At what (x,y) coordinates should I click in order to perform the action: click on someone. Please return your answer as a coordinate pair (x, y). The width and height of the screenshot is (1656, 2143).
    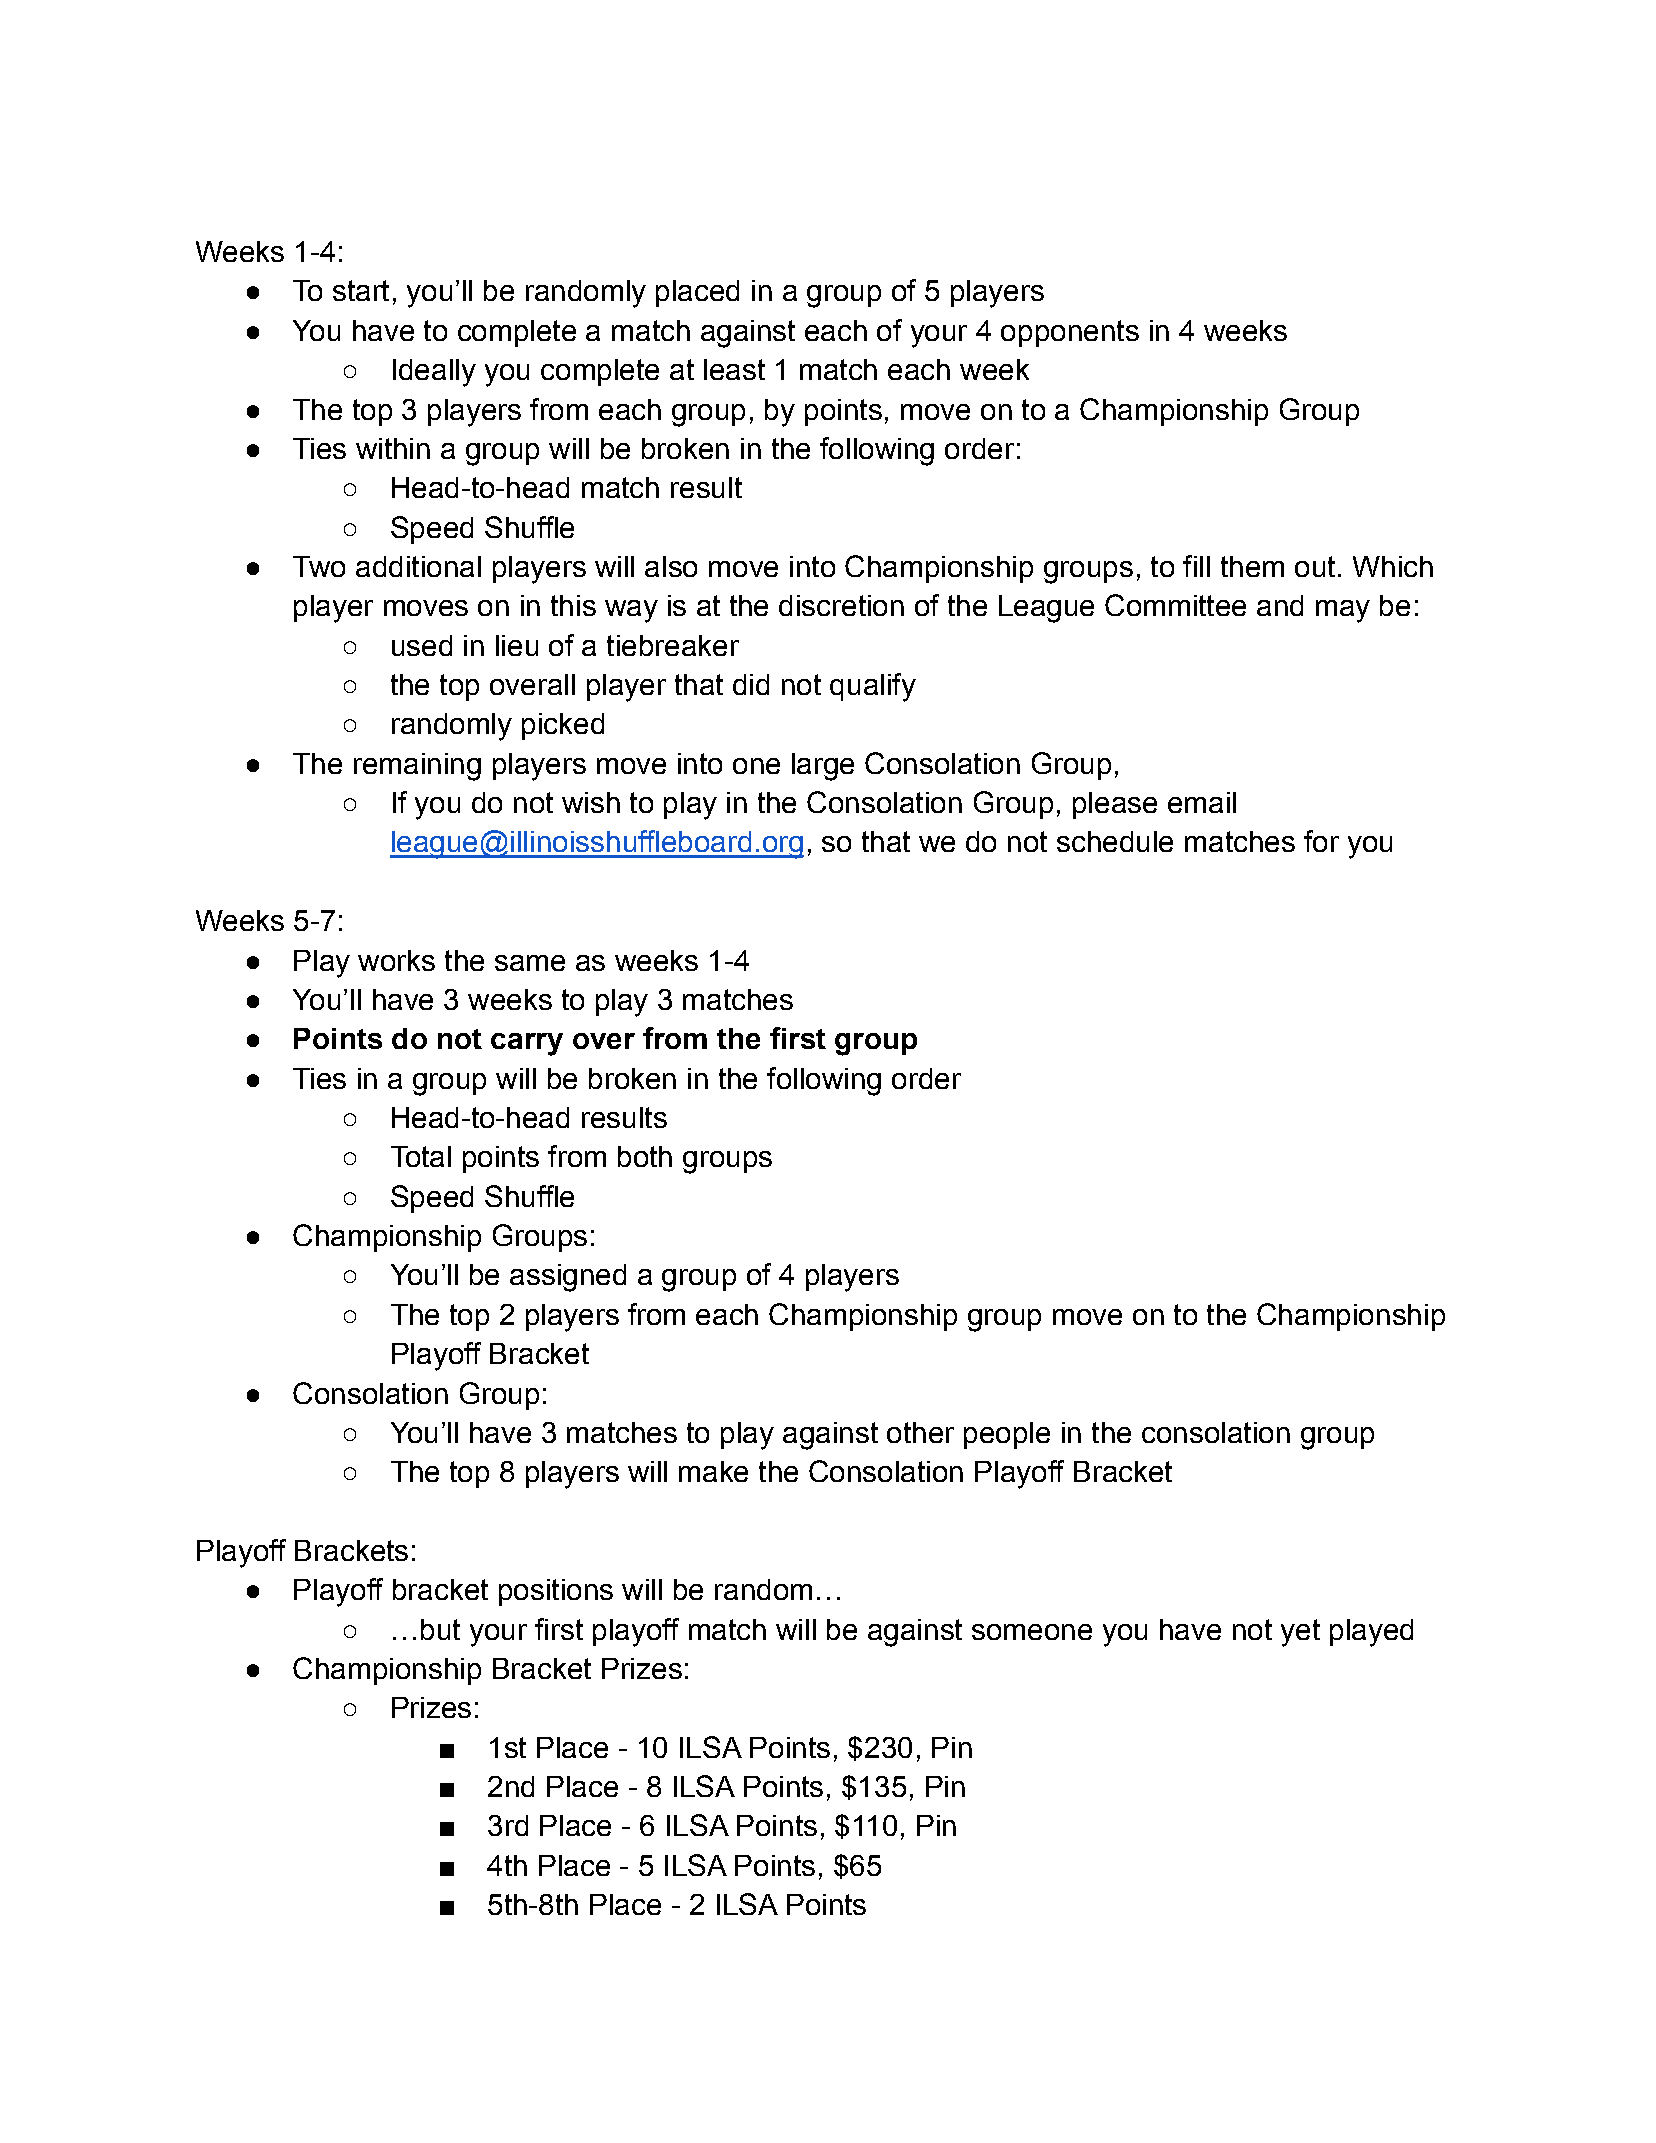
    Looking at the image, I should click on (1032, 1632).
